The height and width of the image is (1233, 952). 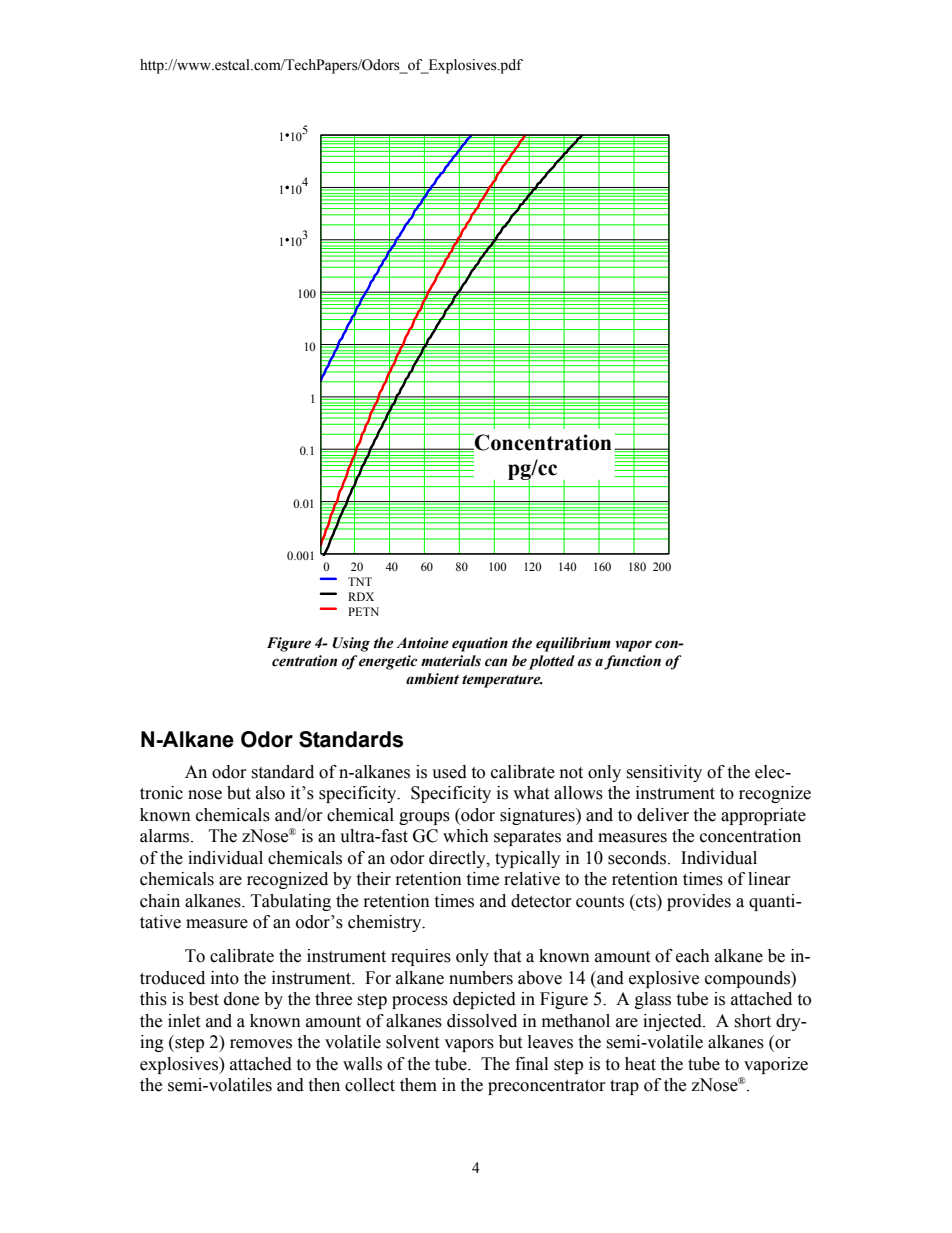 I want to click on RDX, so click(x=361, y=596).
